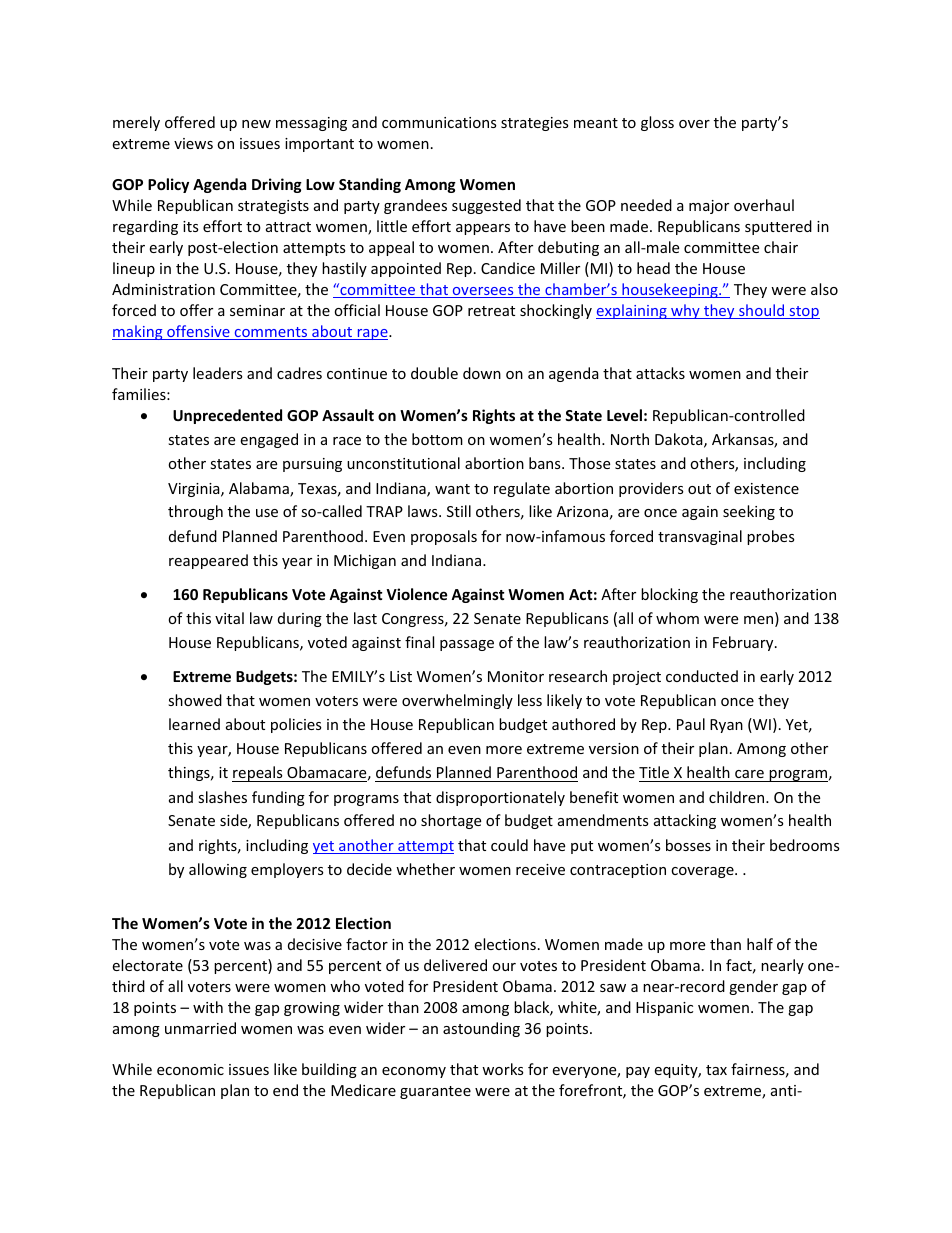  I want to click on views, so click(193, 143).
